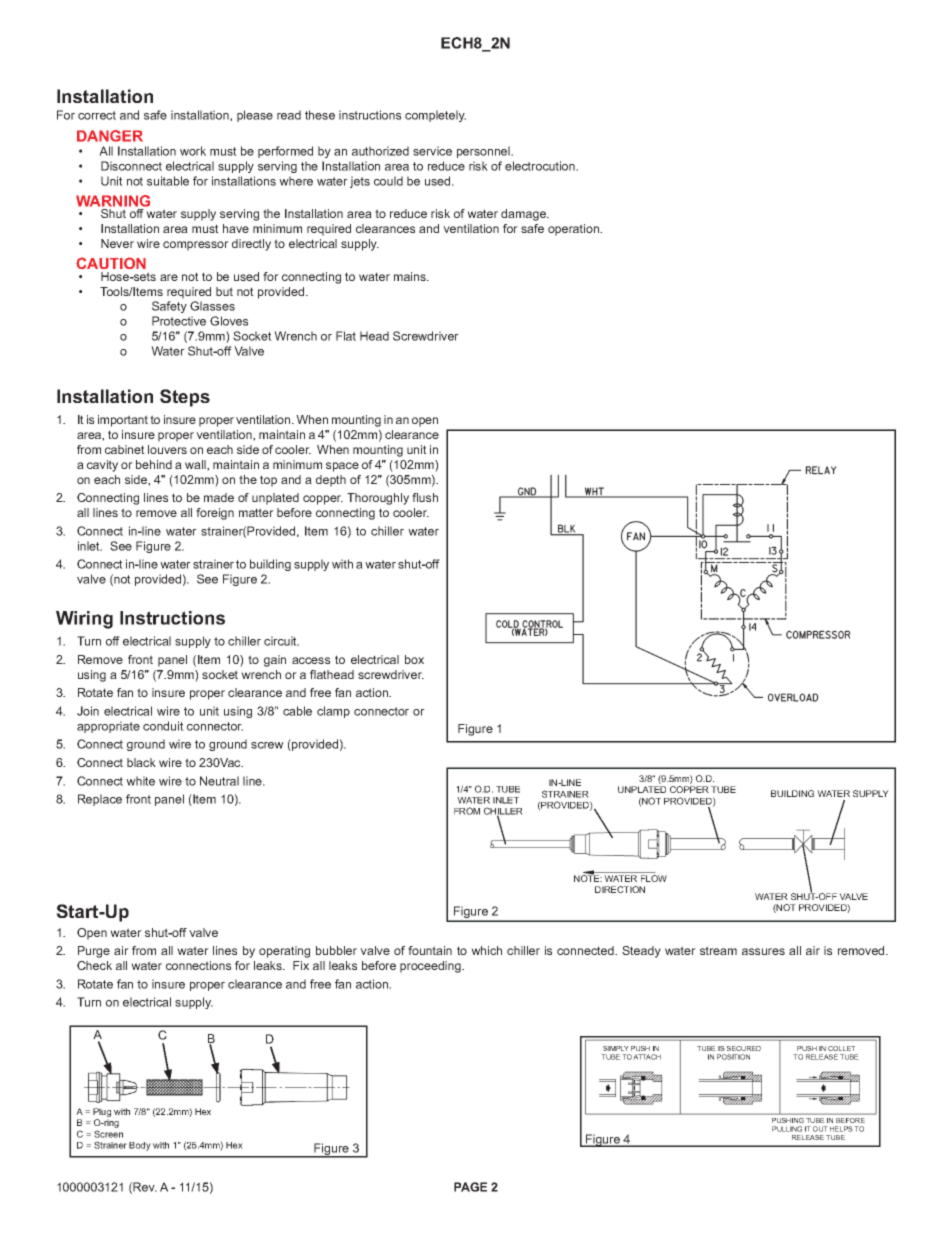  Describe the element at coordinates (378, 499) in the image. I see `Thoroughly` at that location.
